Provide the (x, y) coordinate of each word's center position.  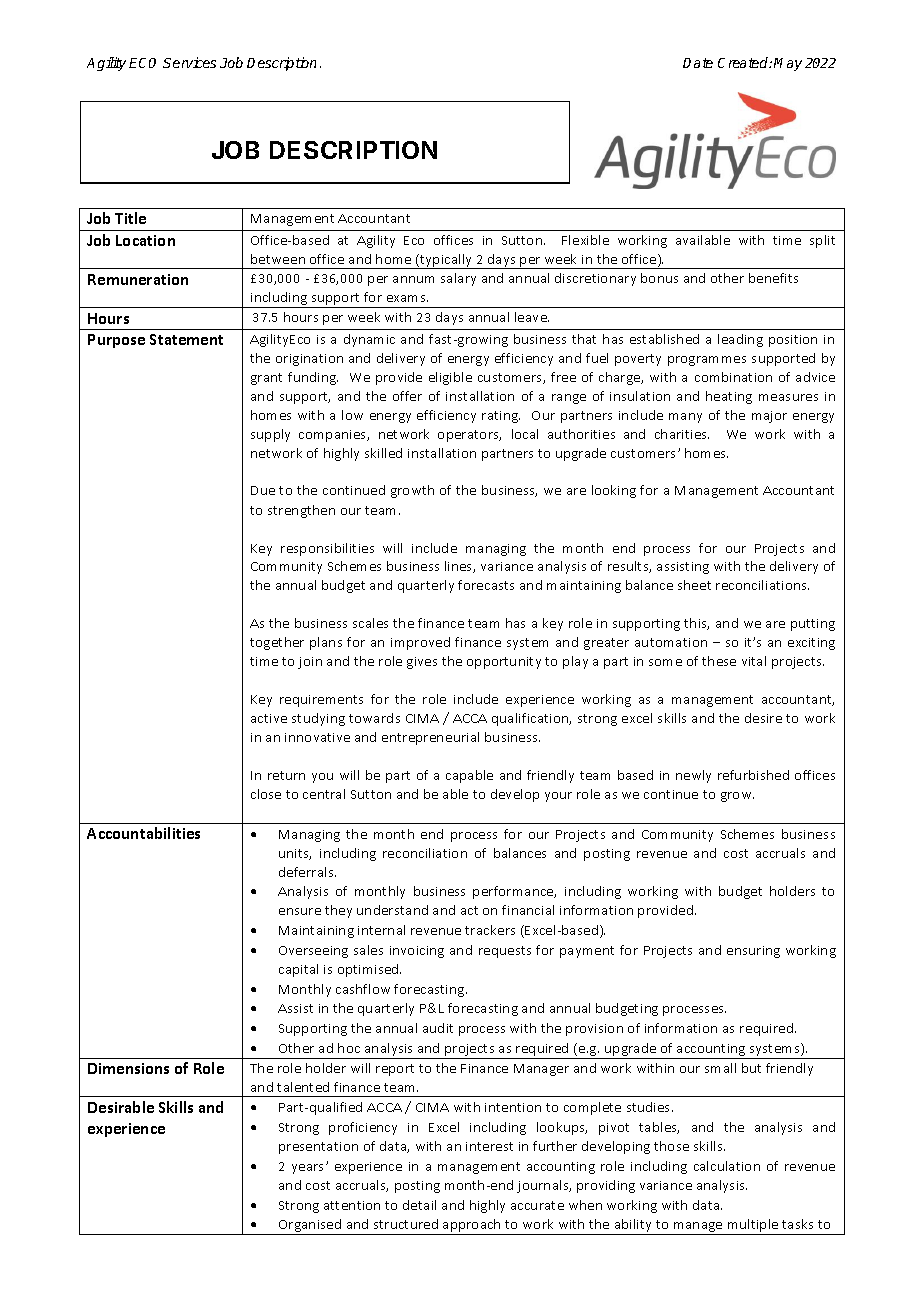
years (309, 1169)
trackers (490, 930)
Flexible (585, 240)
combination (733, 377)
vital (754, 661)
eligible (450, 378)
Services (189, 62)
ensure (300, 911)
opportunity (504, 663)
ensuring (753, 952)
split (822, 241)
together (277, 643)
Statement (186, 339)
